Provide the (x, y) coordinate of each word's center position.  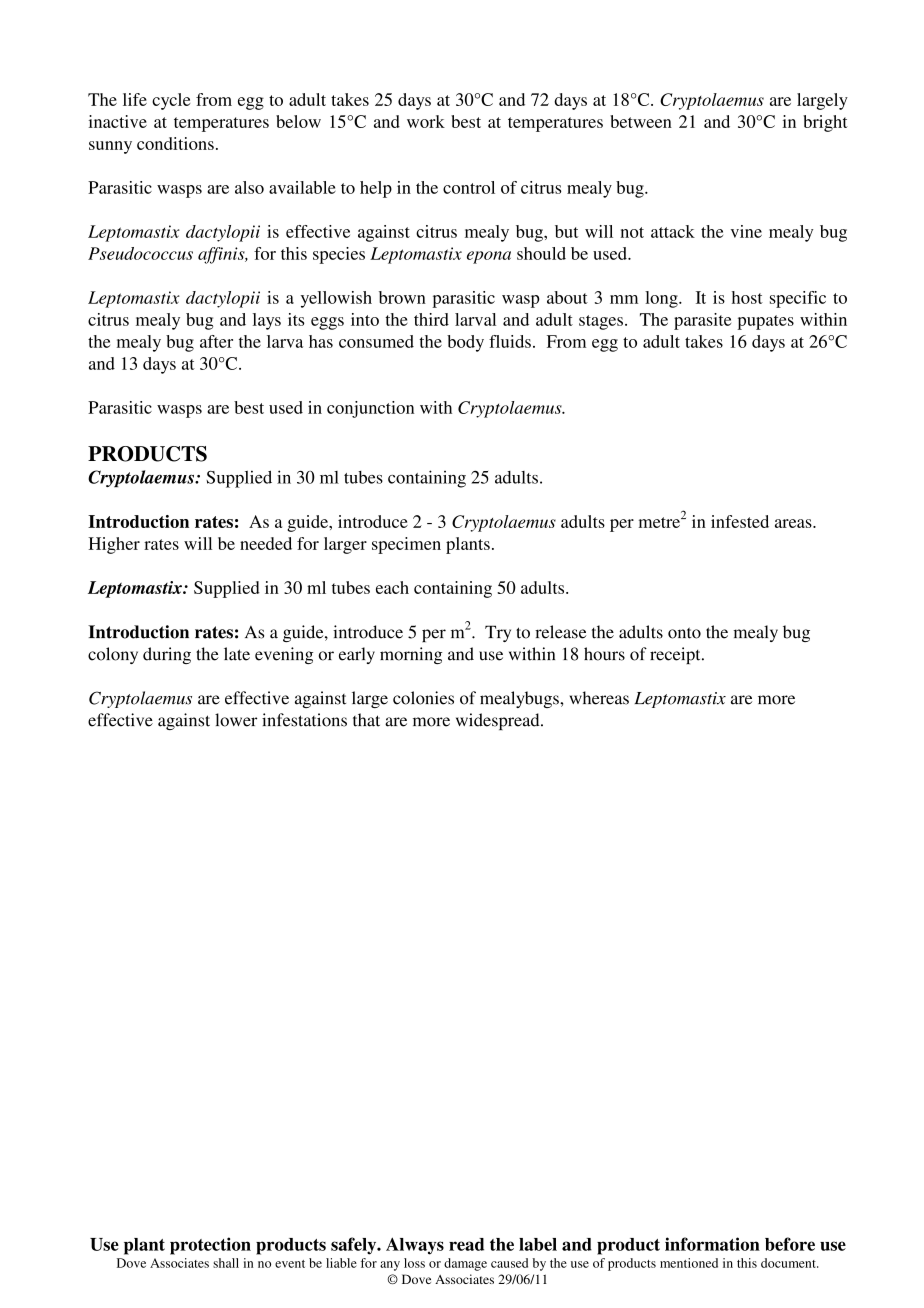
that (366, 720)
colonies (423, 698)
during (167, 655)
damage (465, 1264)
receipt (676, 655)
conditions (175, 143)
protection (210, 1246)
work (426, 121)
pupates (766, 322)
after (216, 341)
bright (825, 123)
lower (236, 720)
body (465, 343)
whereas (599, 698)
